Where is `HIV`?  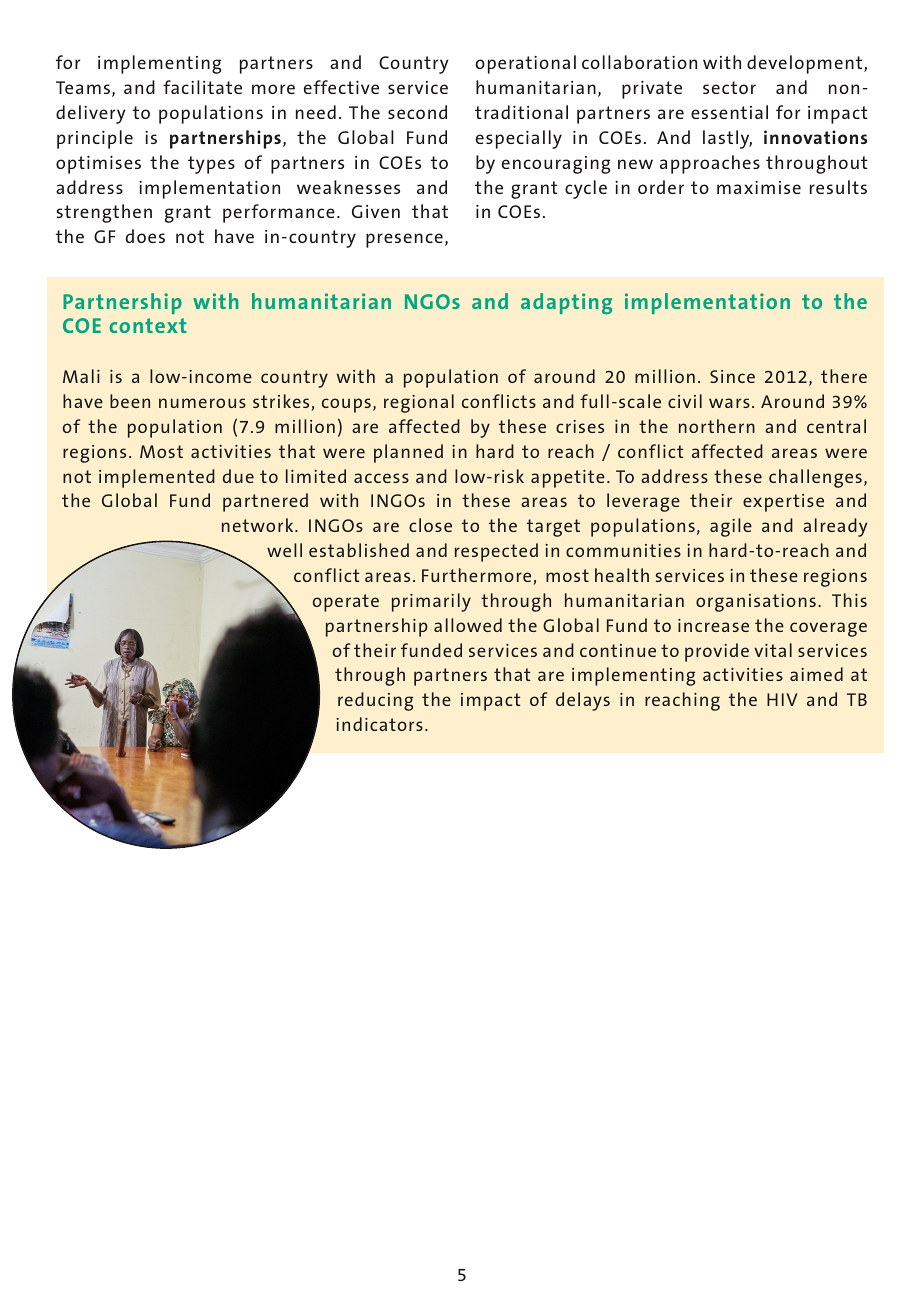
HIV is located at coordinates (782, 699).
